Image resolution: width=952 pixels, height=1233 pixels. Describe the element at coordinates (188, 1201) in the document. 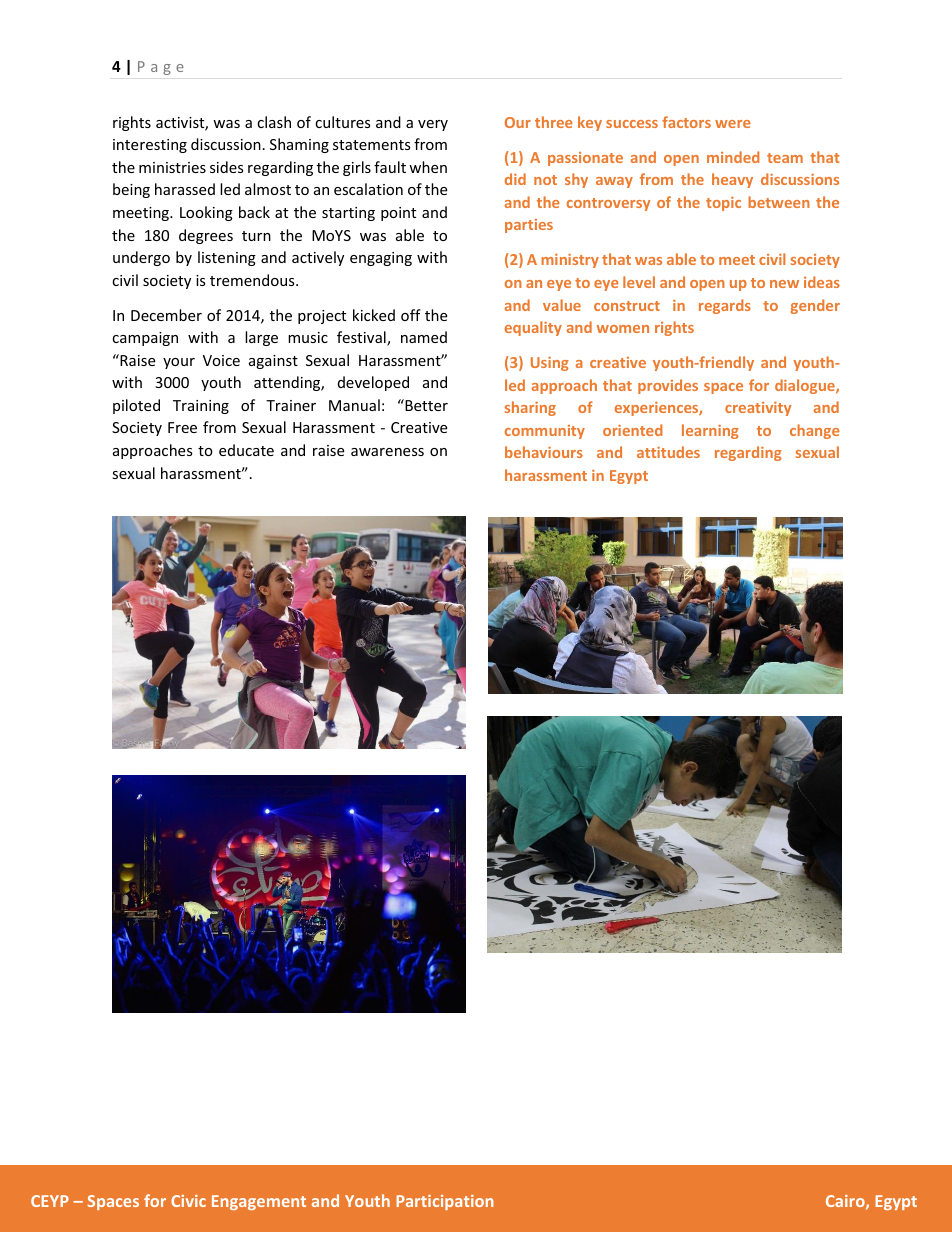

I see `Civic` at that location.
